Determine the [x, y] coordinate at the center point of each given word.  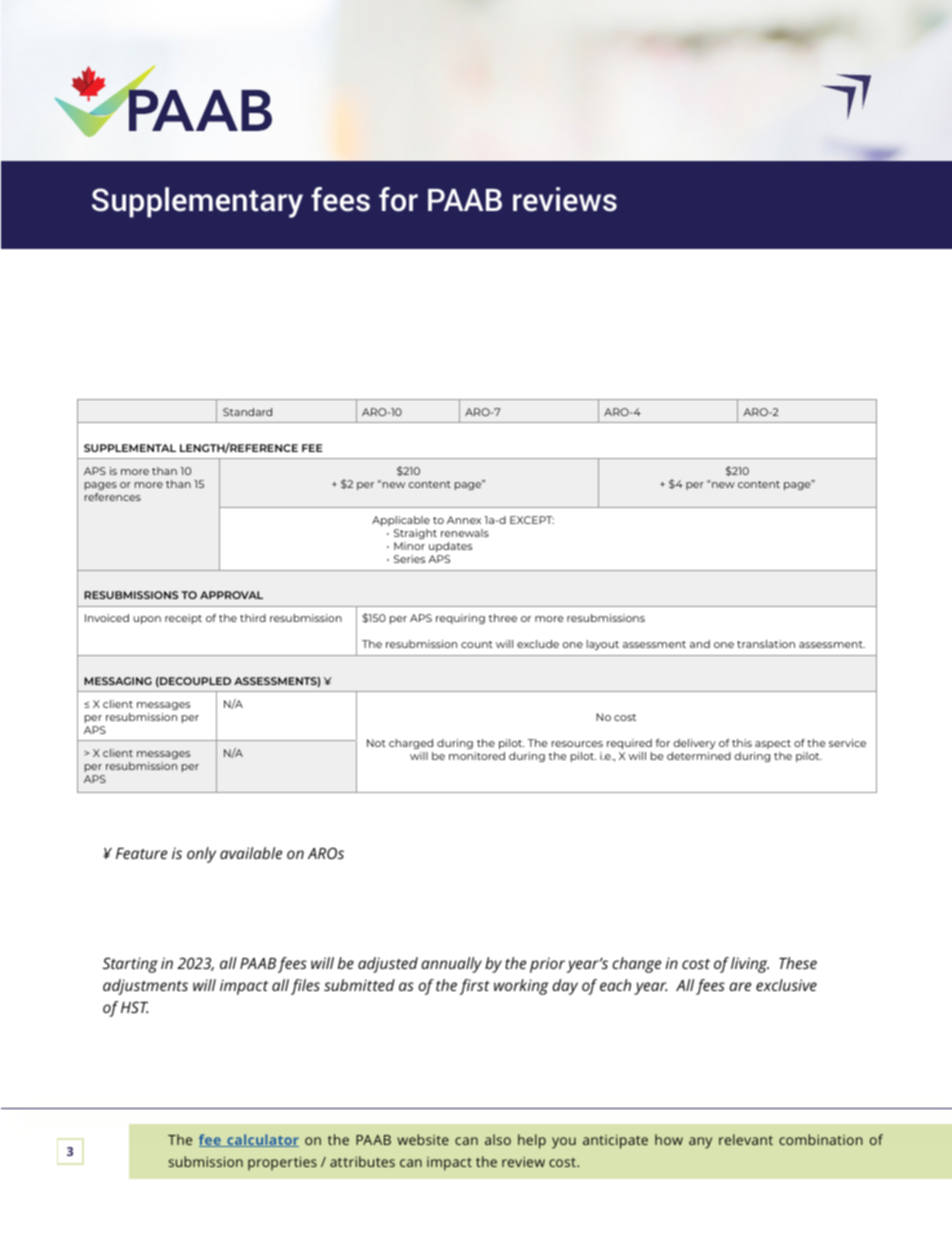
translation [766, 644]
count [477, 644]
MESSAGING [118, 681]
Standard [247, 412]
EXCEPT [532, 520]
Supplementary [197, 202]
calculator [262, 1140]
